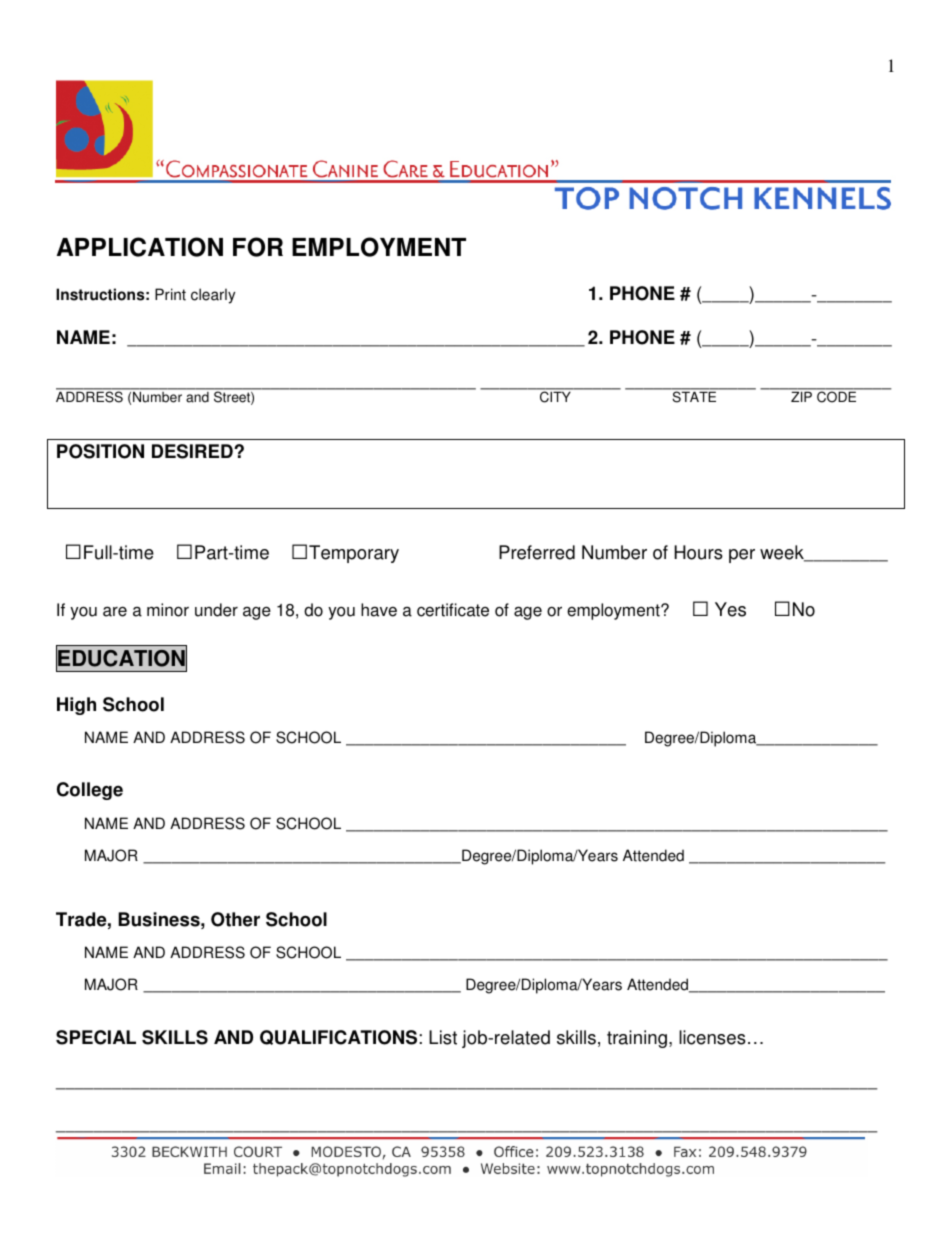 The height and width of the image is (1233, 952). I want to click on SPECIAL, so click(96, 1037).
